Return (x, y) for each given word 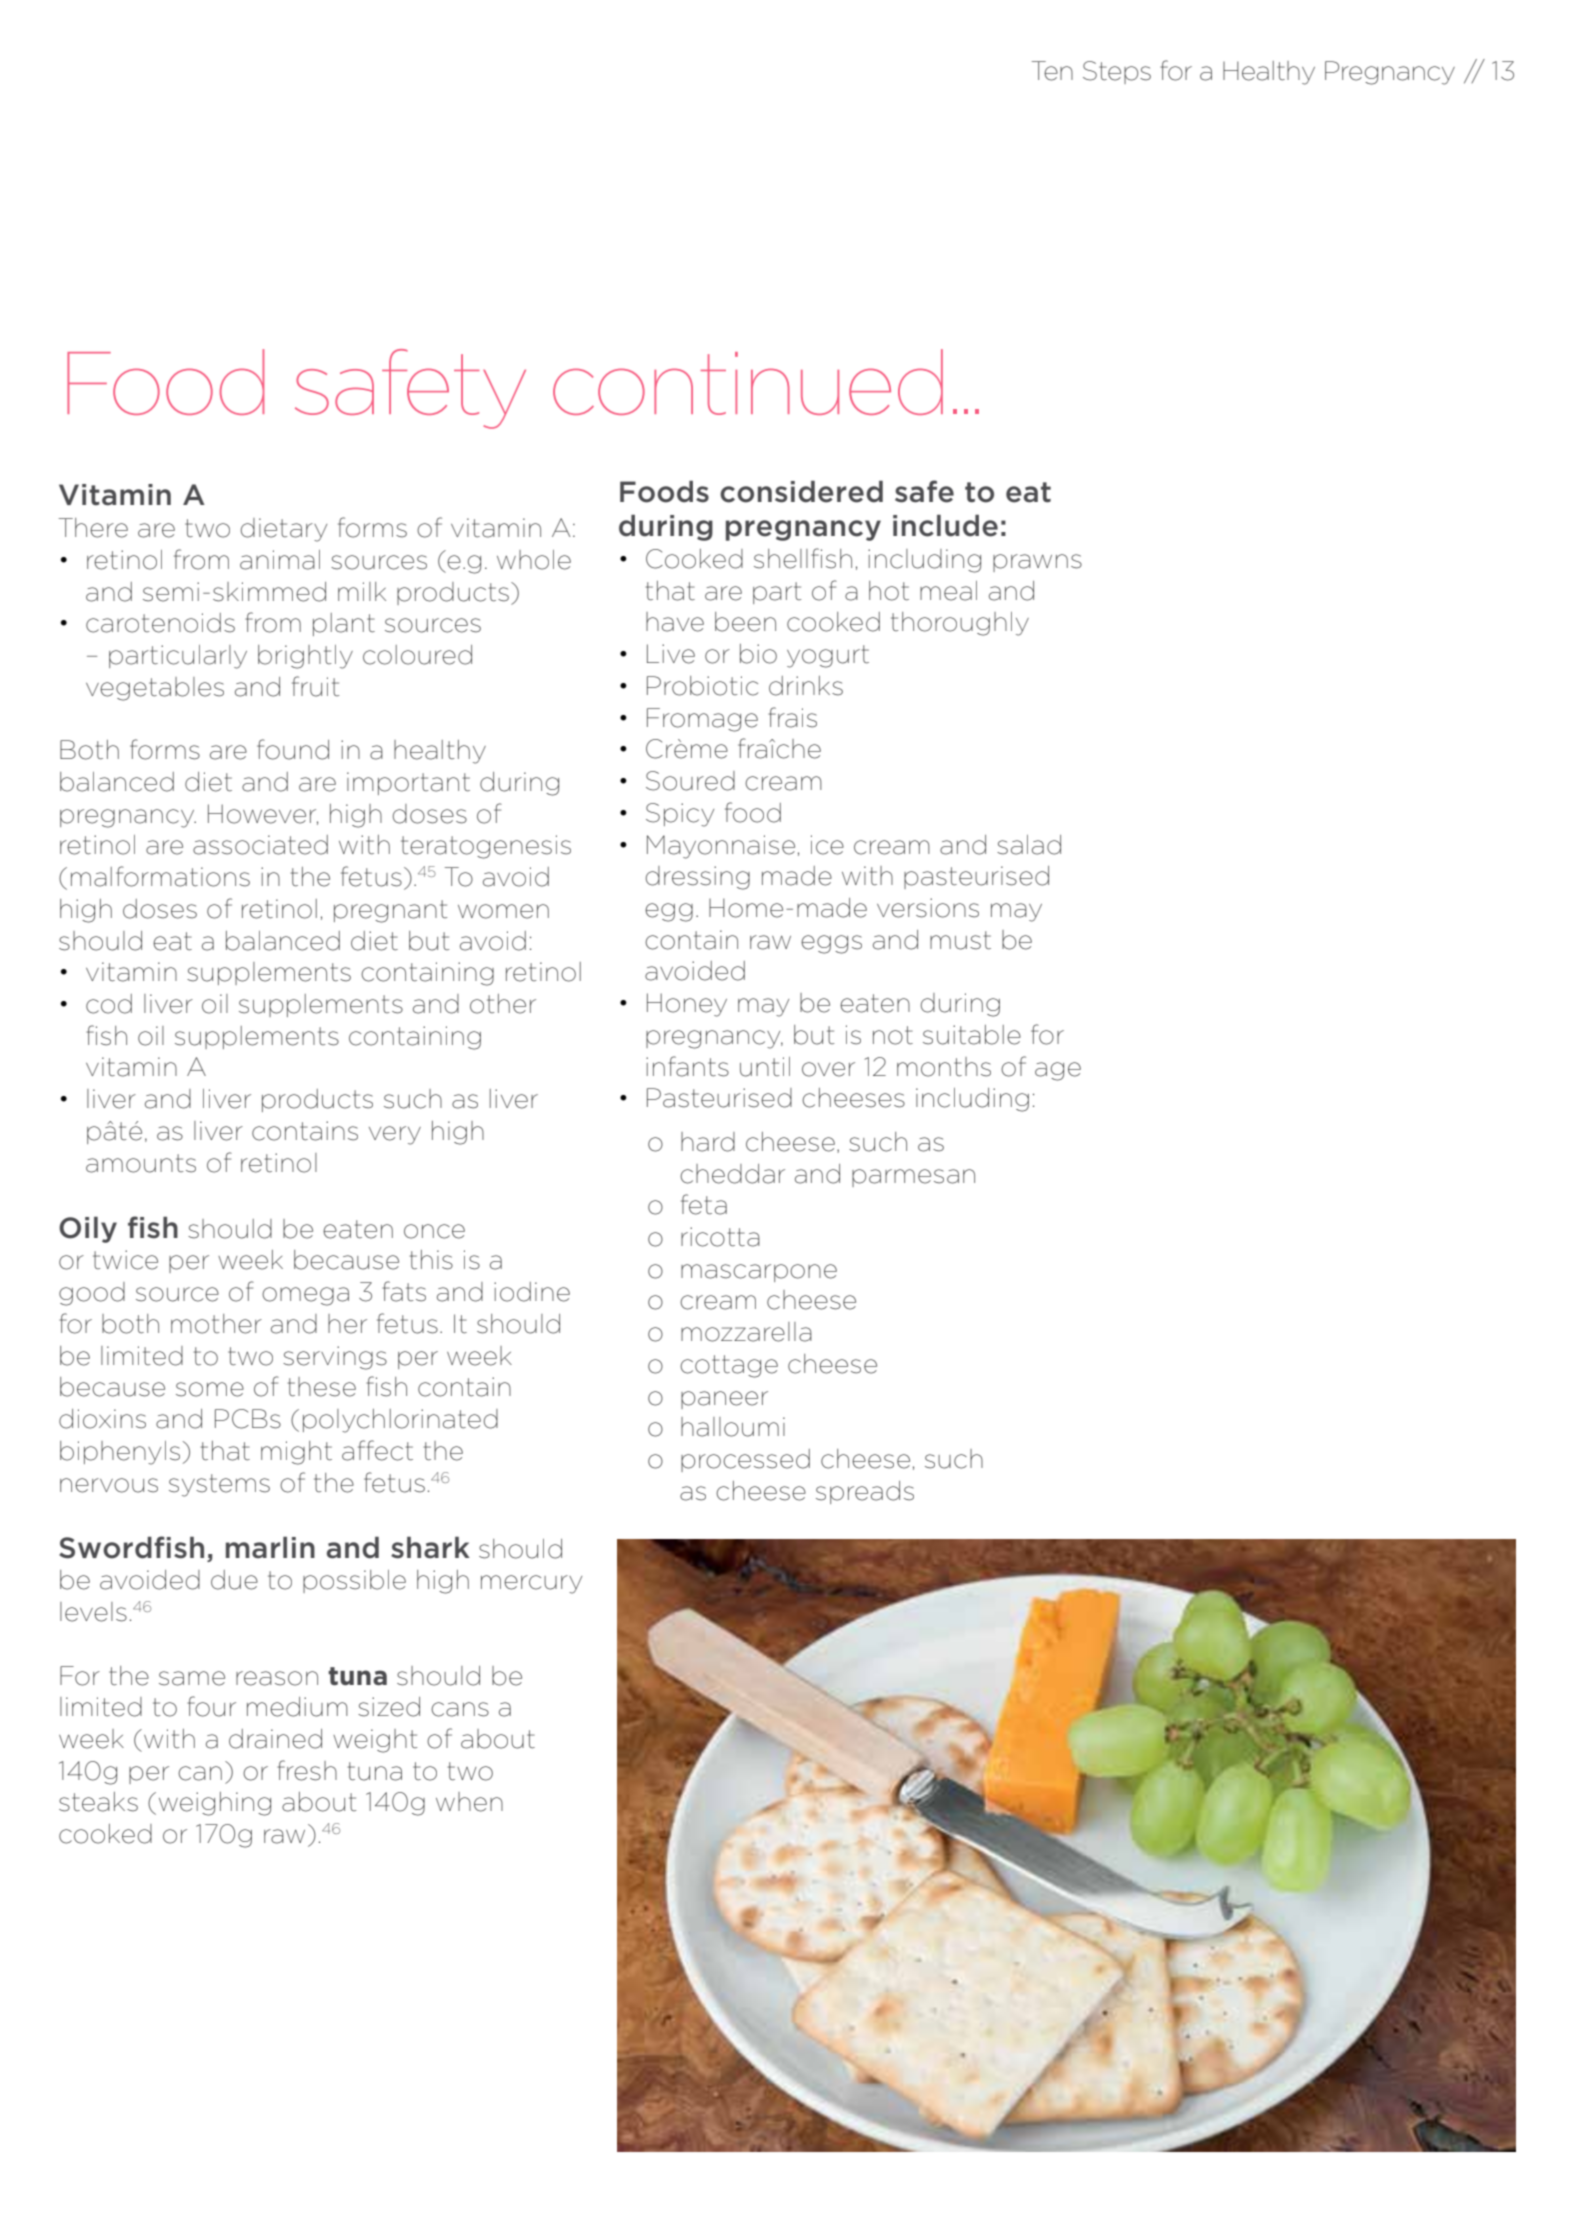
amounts (141, 1163)
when (469, 1802)
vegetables (155, 689)
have (675, 622)
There (93, 528)
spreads (865, 1492)
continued (748, 382)
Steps (1117, 72)
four (211, 1706)
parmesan (913, 1178)
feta (704, 1204)
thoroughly (960, 624)
